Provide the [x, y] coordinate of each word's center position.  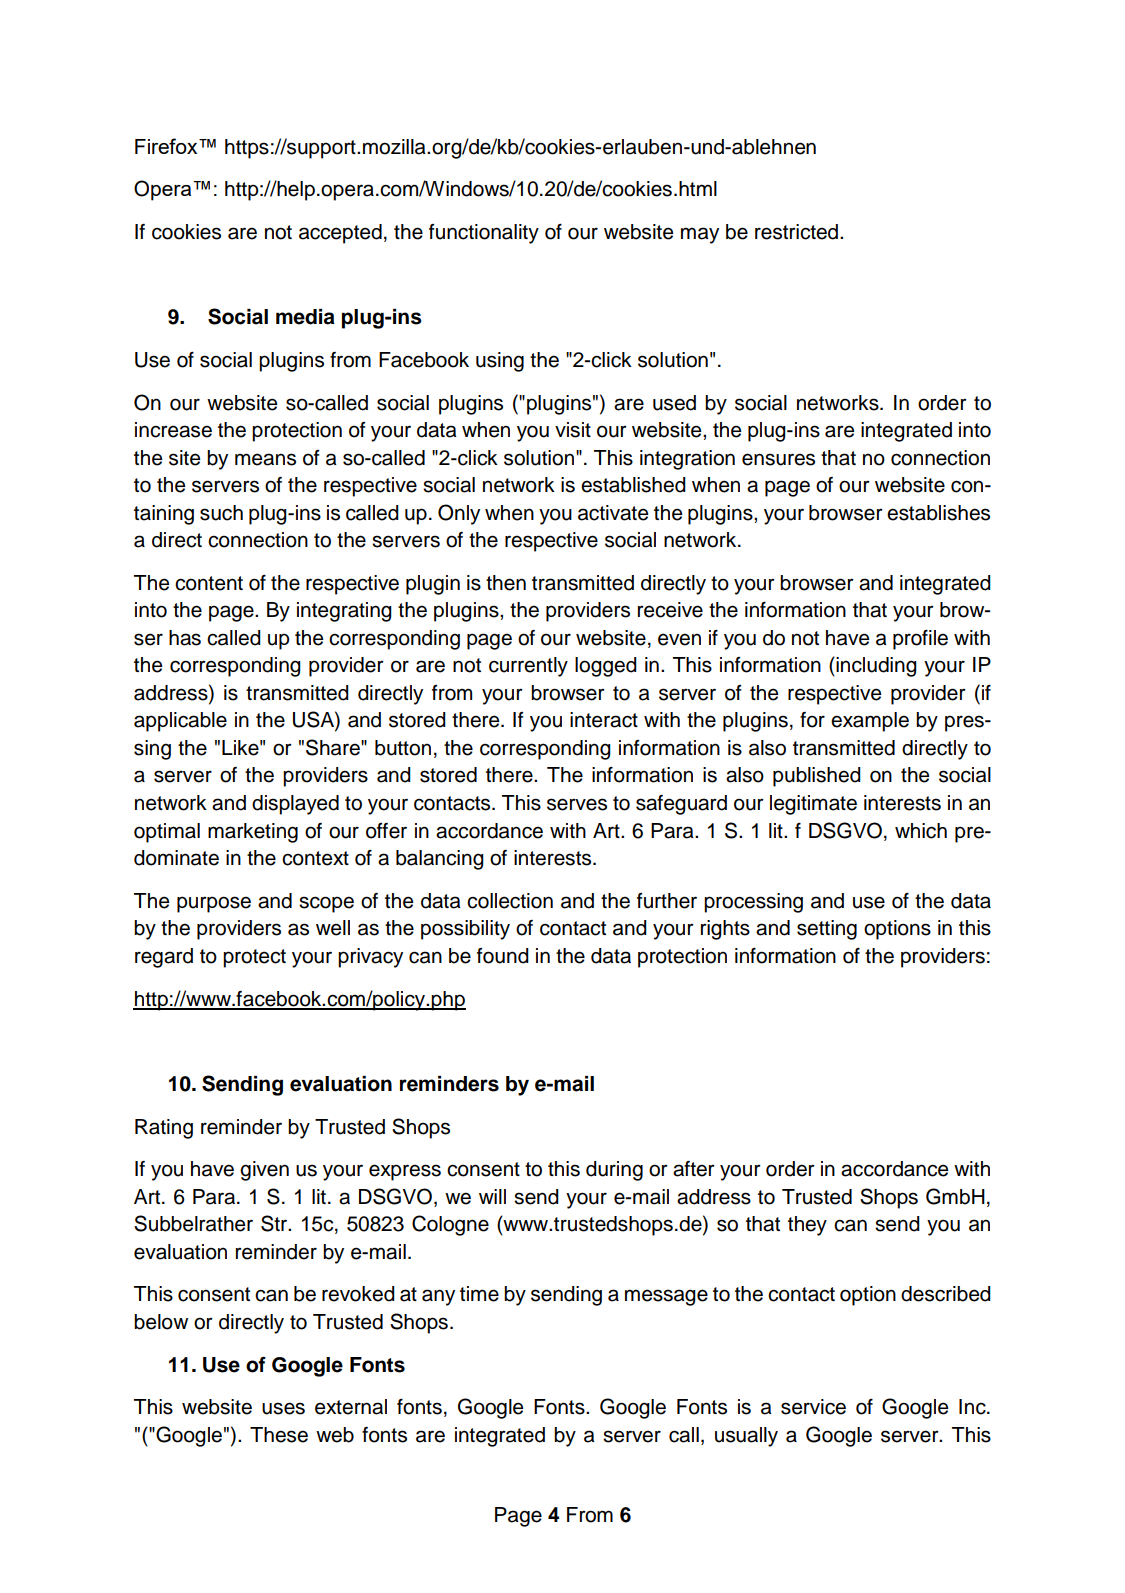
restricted [798, 232]
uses [283, 1408]
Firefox [167, 146]
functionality [484, 234]
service [813, 1407]
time [479, 1294]
